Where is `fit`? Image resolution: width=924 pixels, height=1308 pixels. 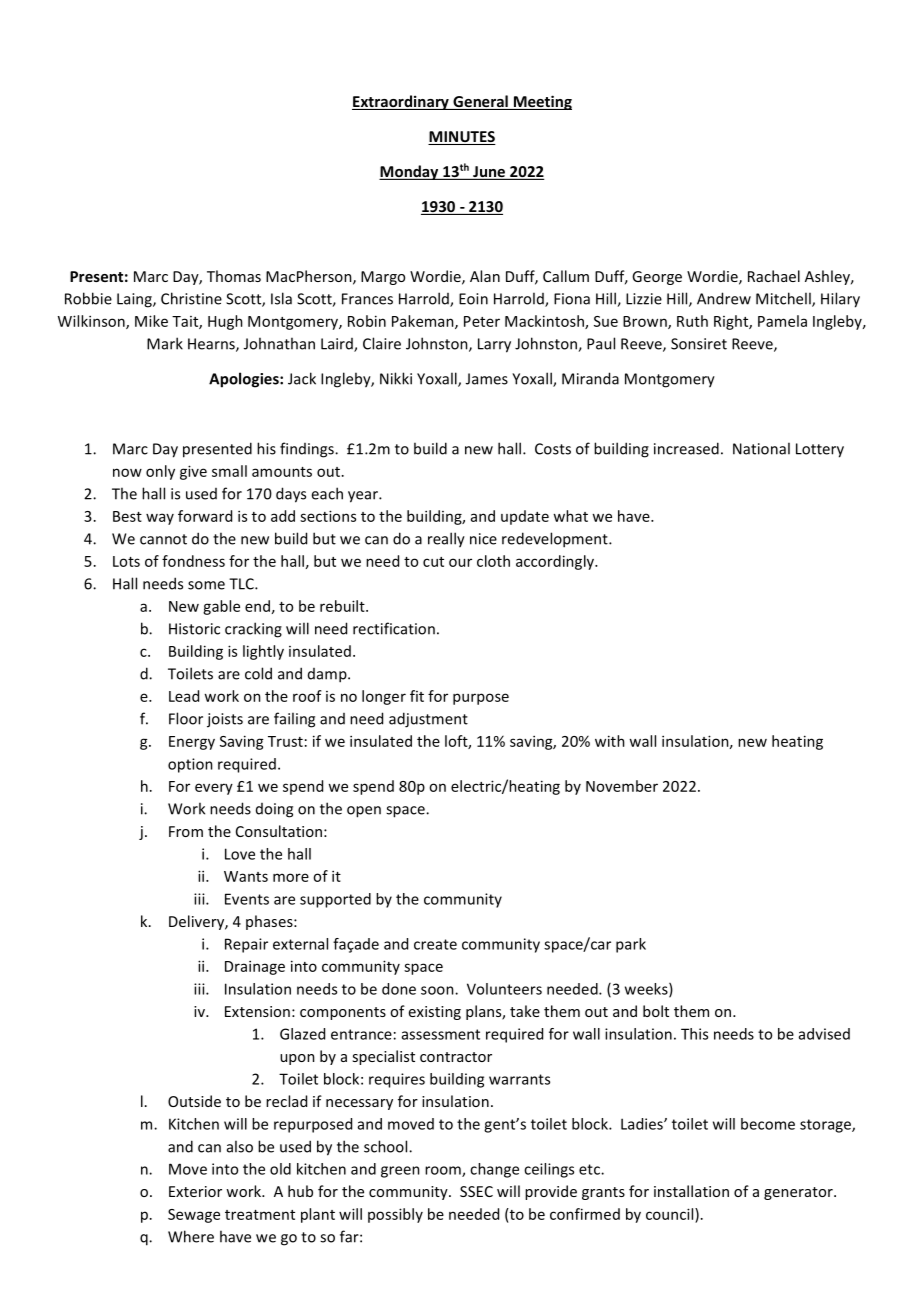
fit is located at coordinates (417, 696).
